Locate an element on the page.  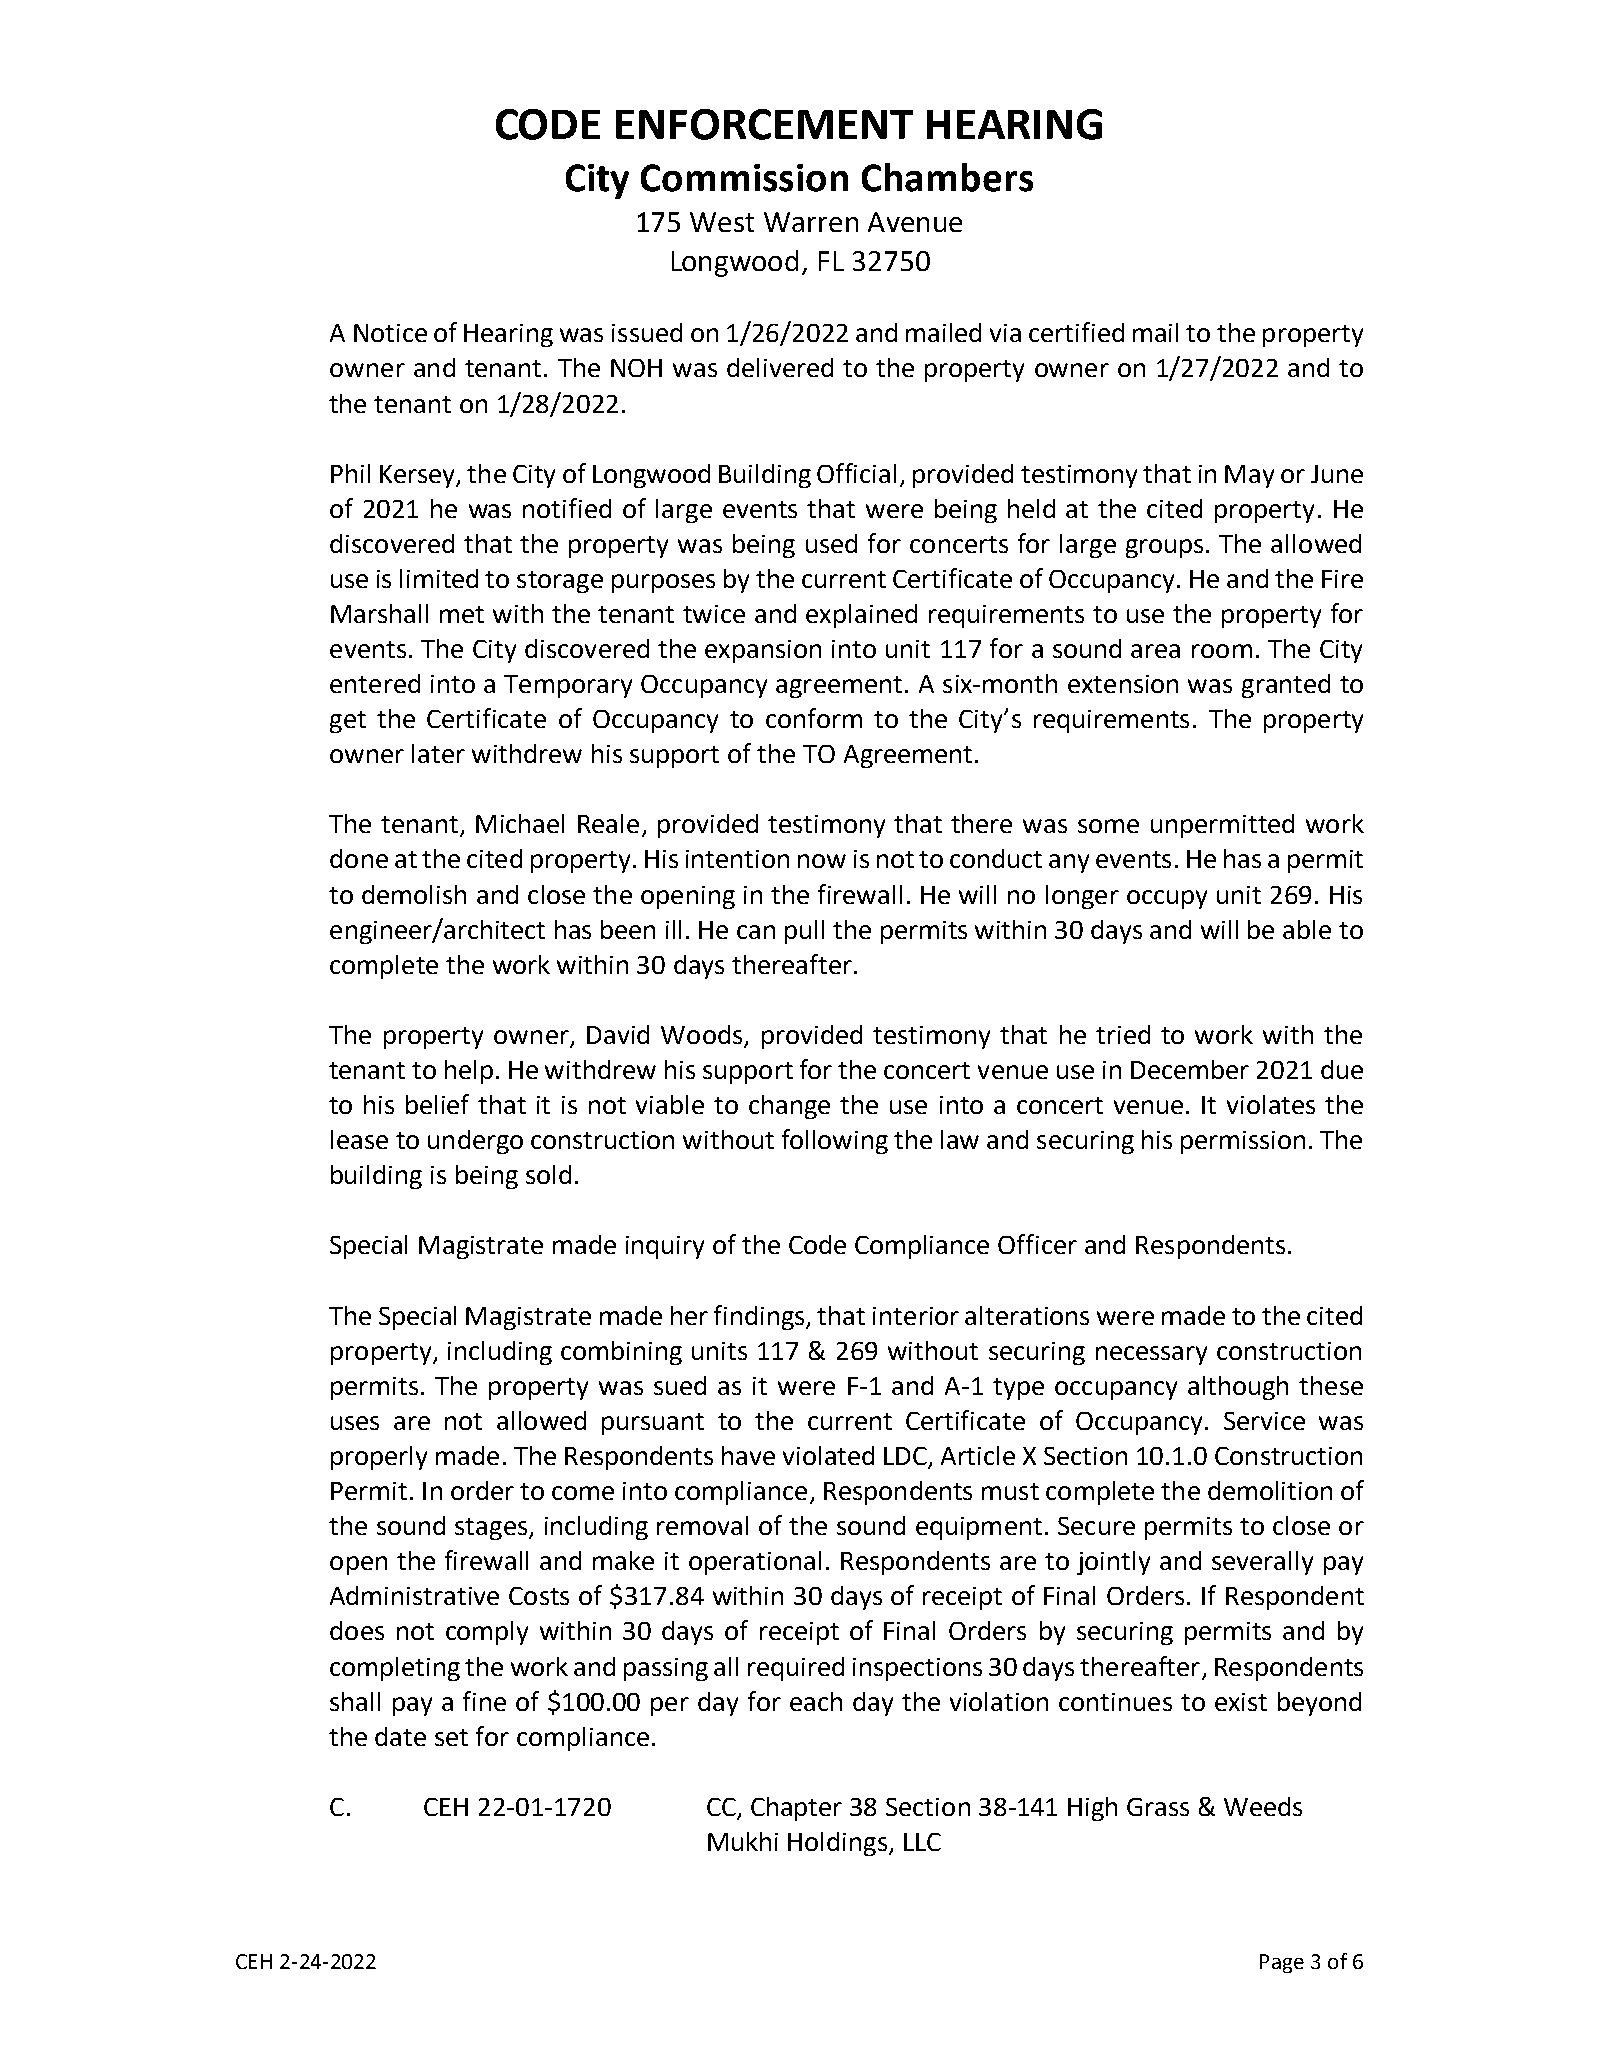
set is located at coordinates (451, 1737).
